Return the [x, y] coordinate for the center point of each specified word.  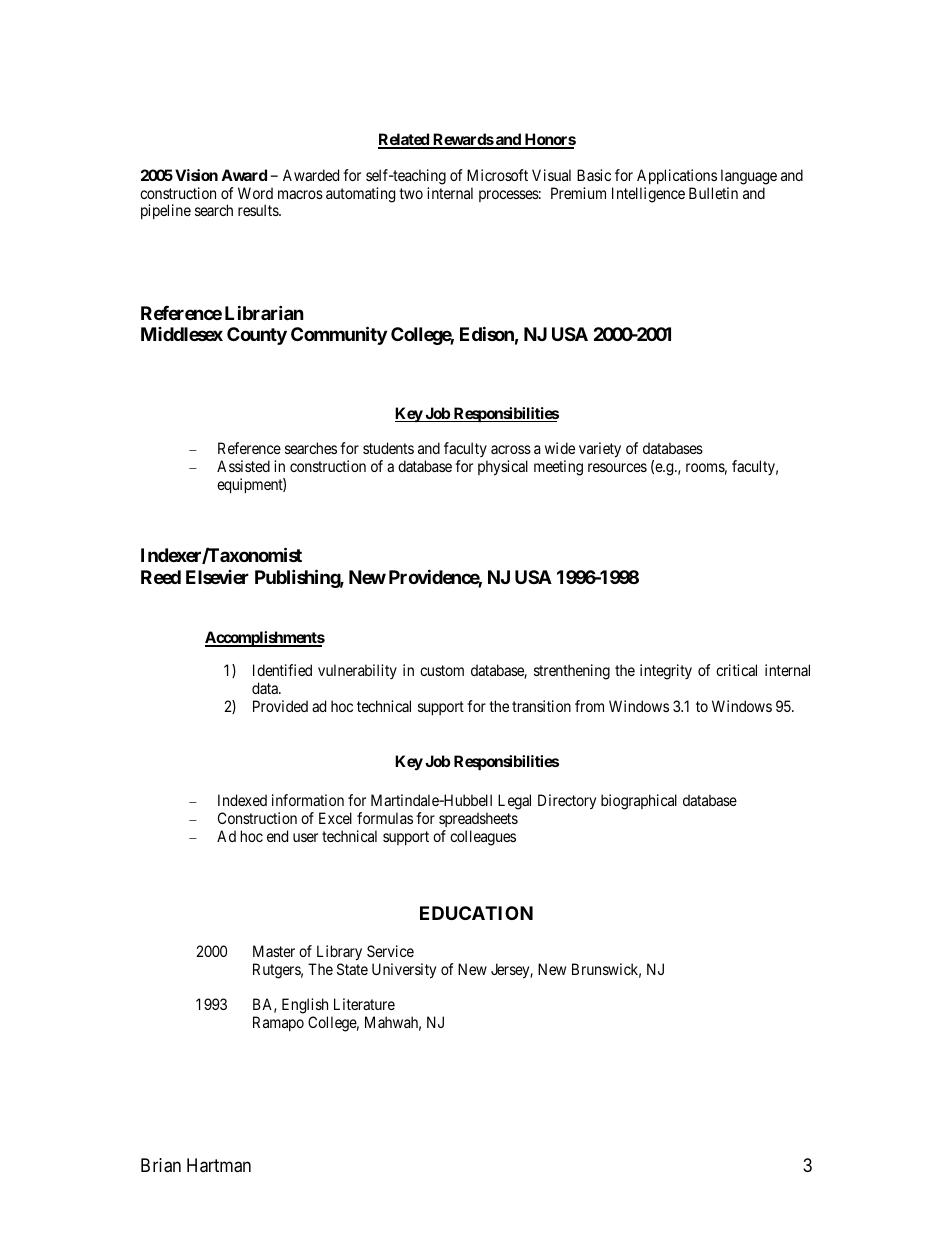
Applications [677, 176]
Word [255, 193]
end [277, 836]
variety [600, 450]
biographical [639, 802]
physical [503, 468]
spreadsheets [478, 821]
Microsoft [497, 175]
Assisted [243, 466]
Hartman [219, 1165]
